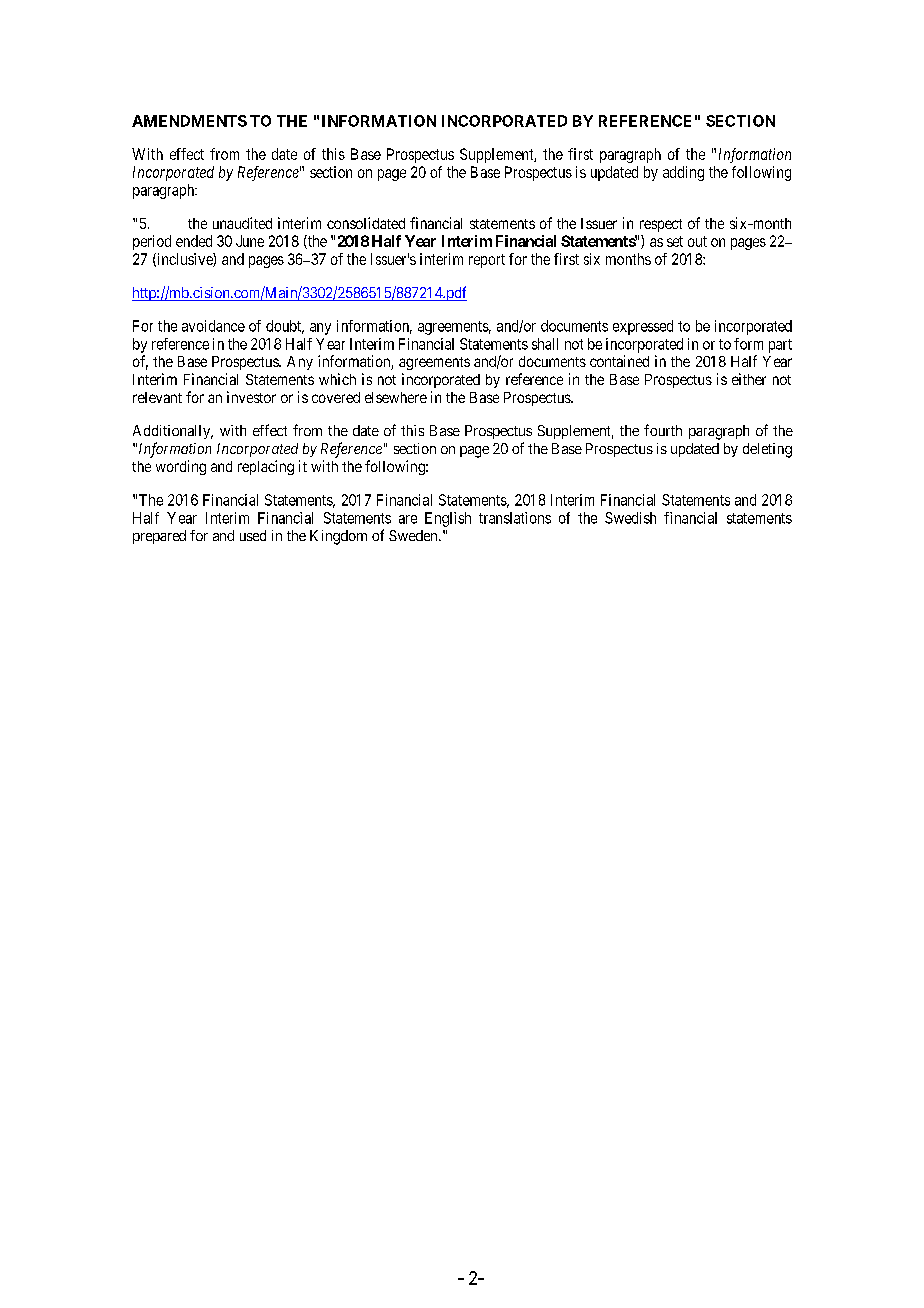 The height and width of the image is (1308, 924). What do you see at coordinates (515, 518) in the image?
I see `translations` at bounding box center [515, 518].
